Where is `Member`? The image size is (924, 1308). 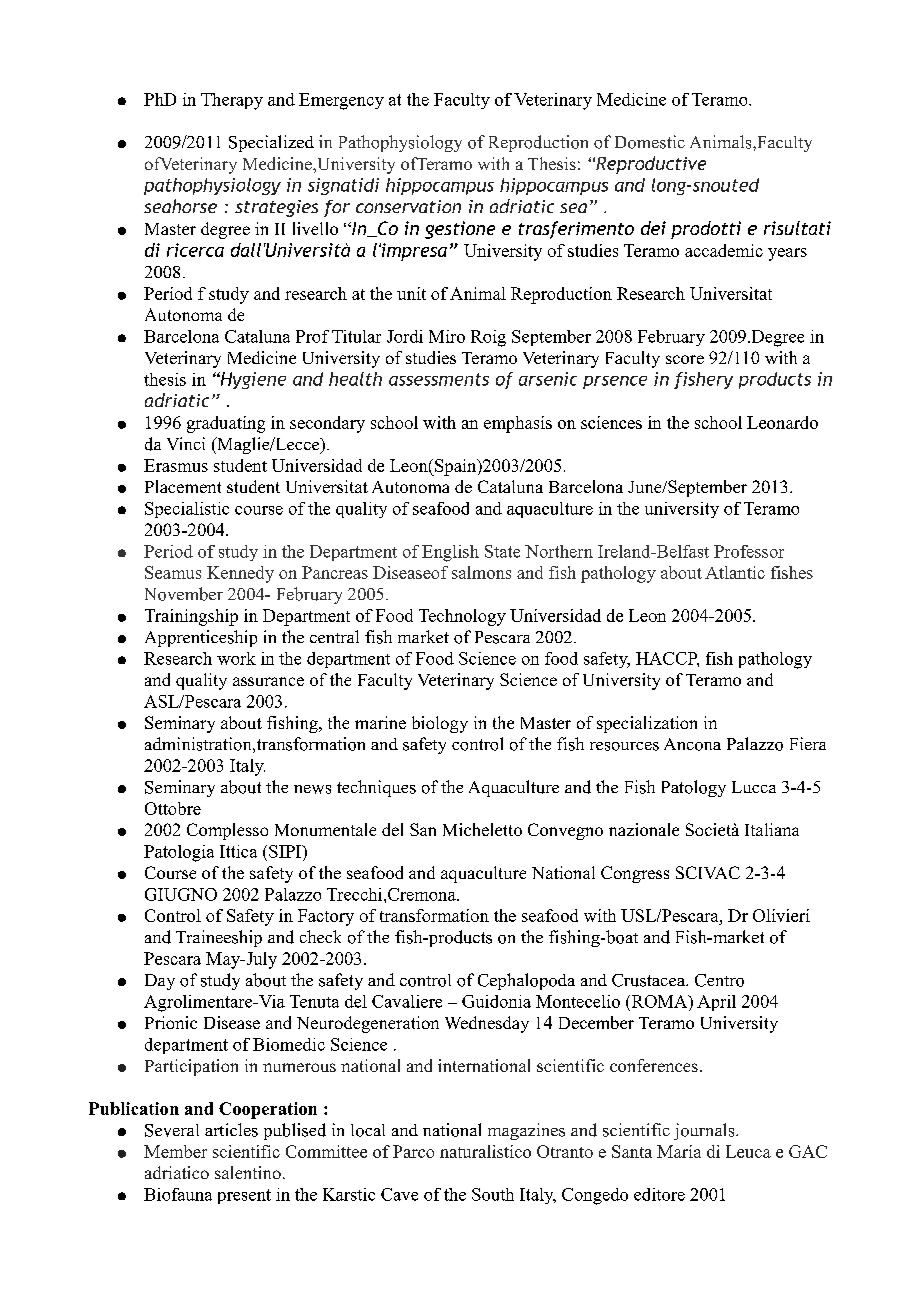
Member is located at coordinates (175, 1151).
